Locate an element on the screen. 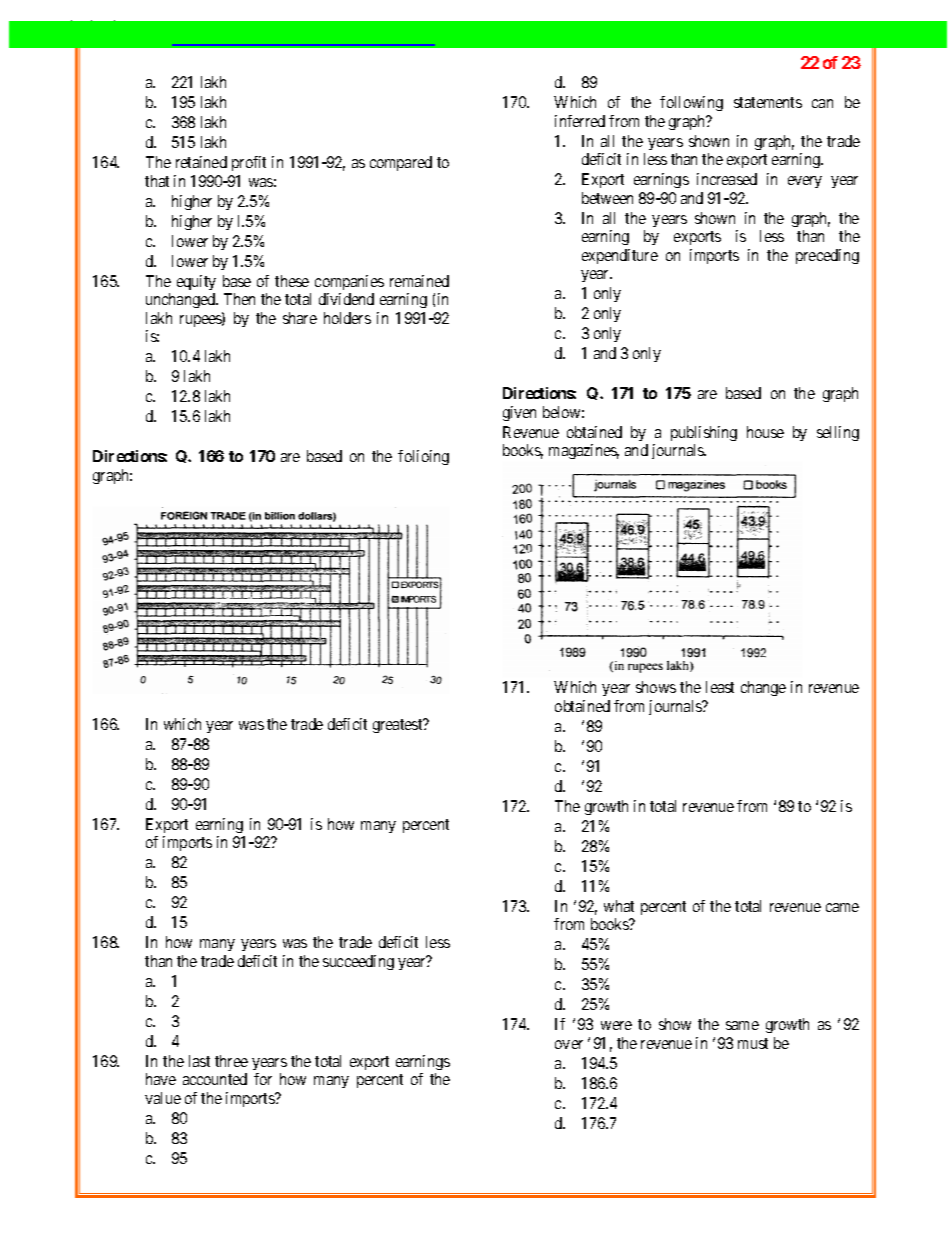 This screenshot has height=1233, width=952. over is located at coordinates (569, 1044).
